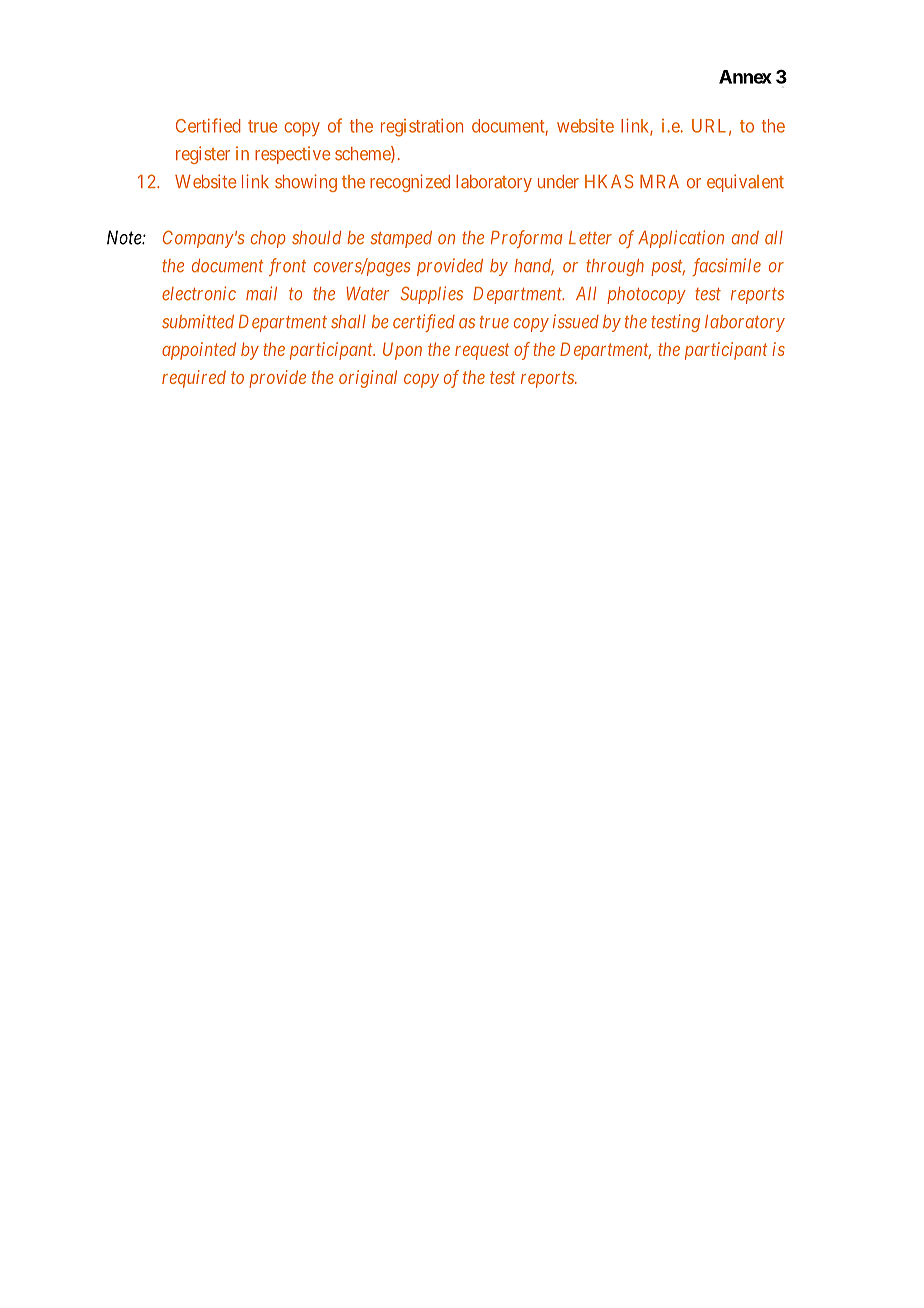  I want to click on registration, so click(422, 127).
